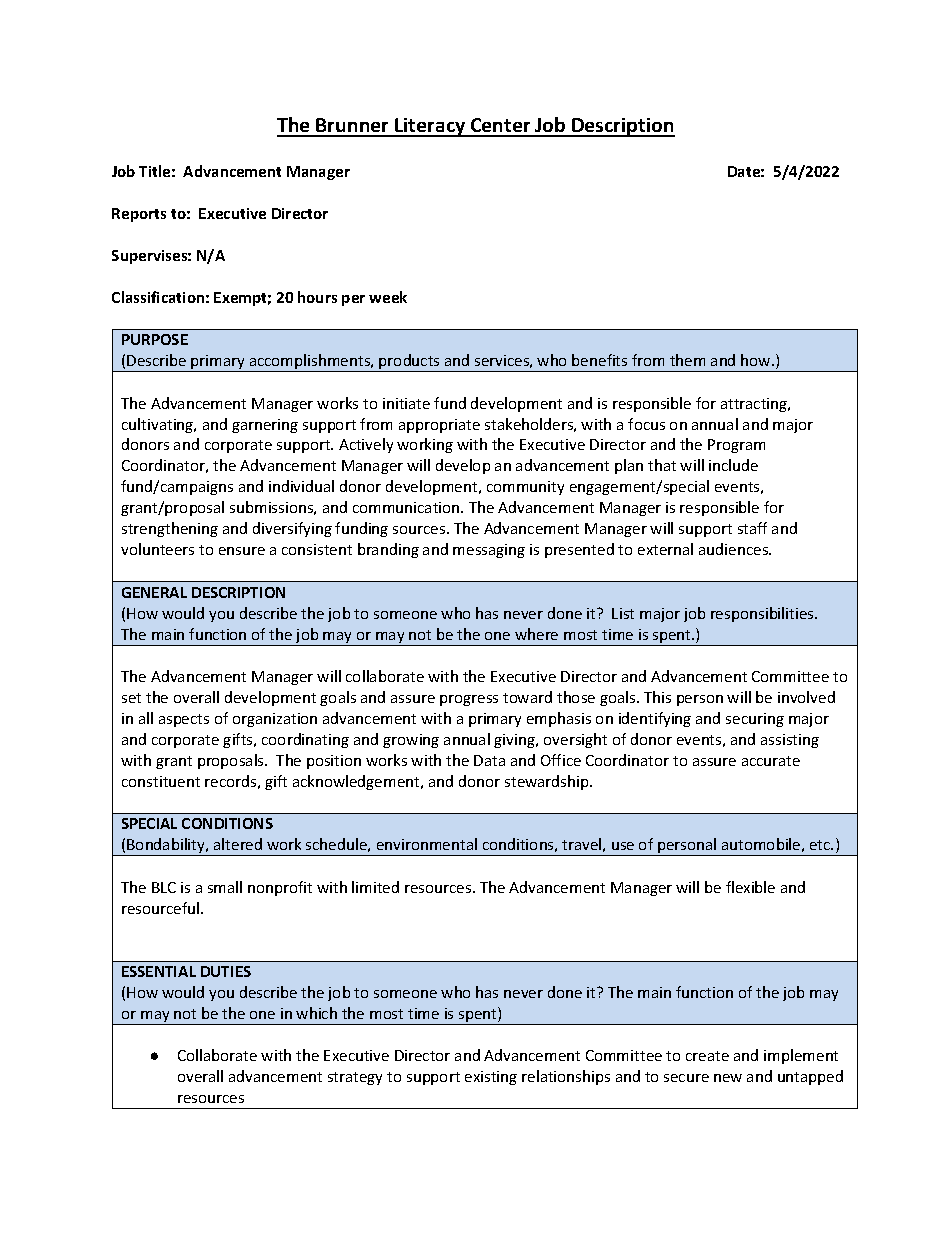 This page has width=952, height=1233. I want to click on Program, so click(736, 446).
